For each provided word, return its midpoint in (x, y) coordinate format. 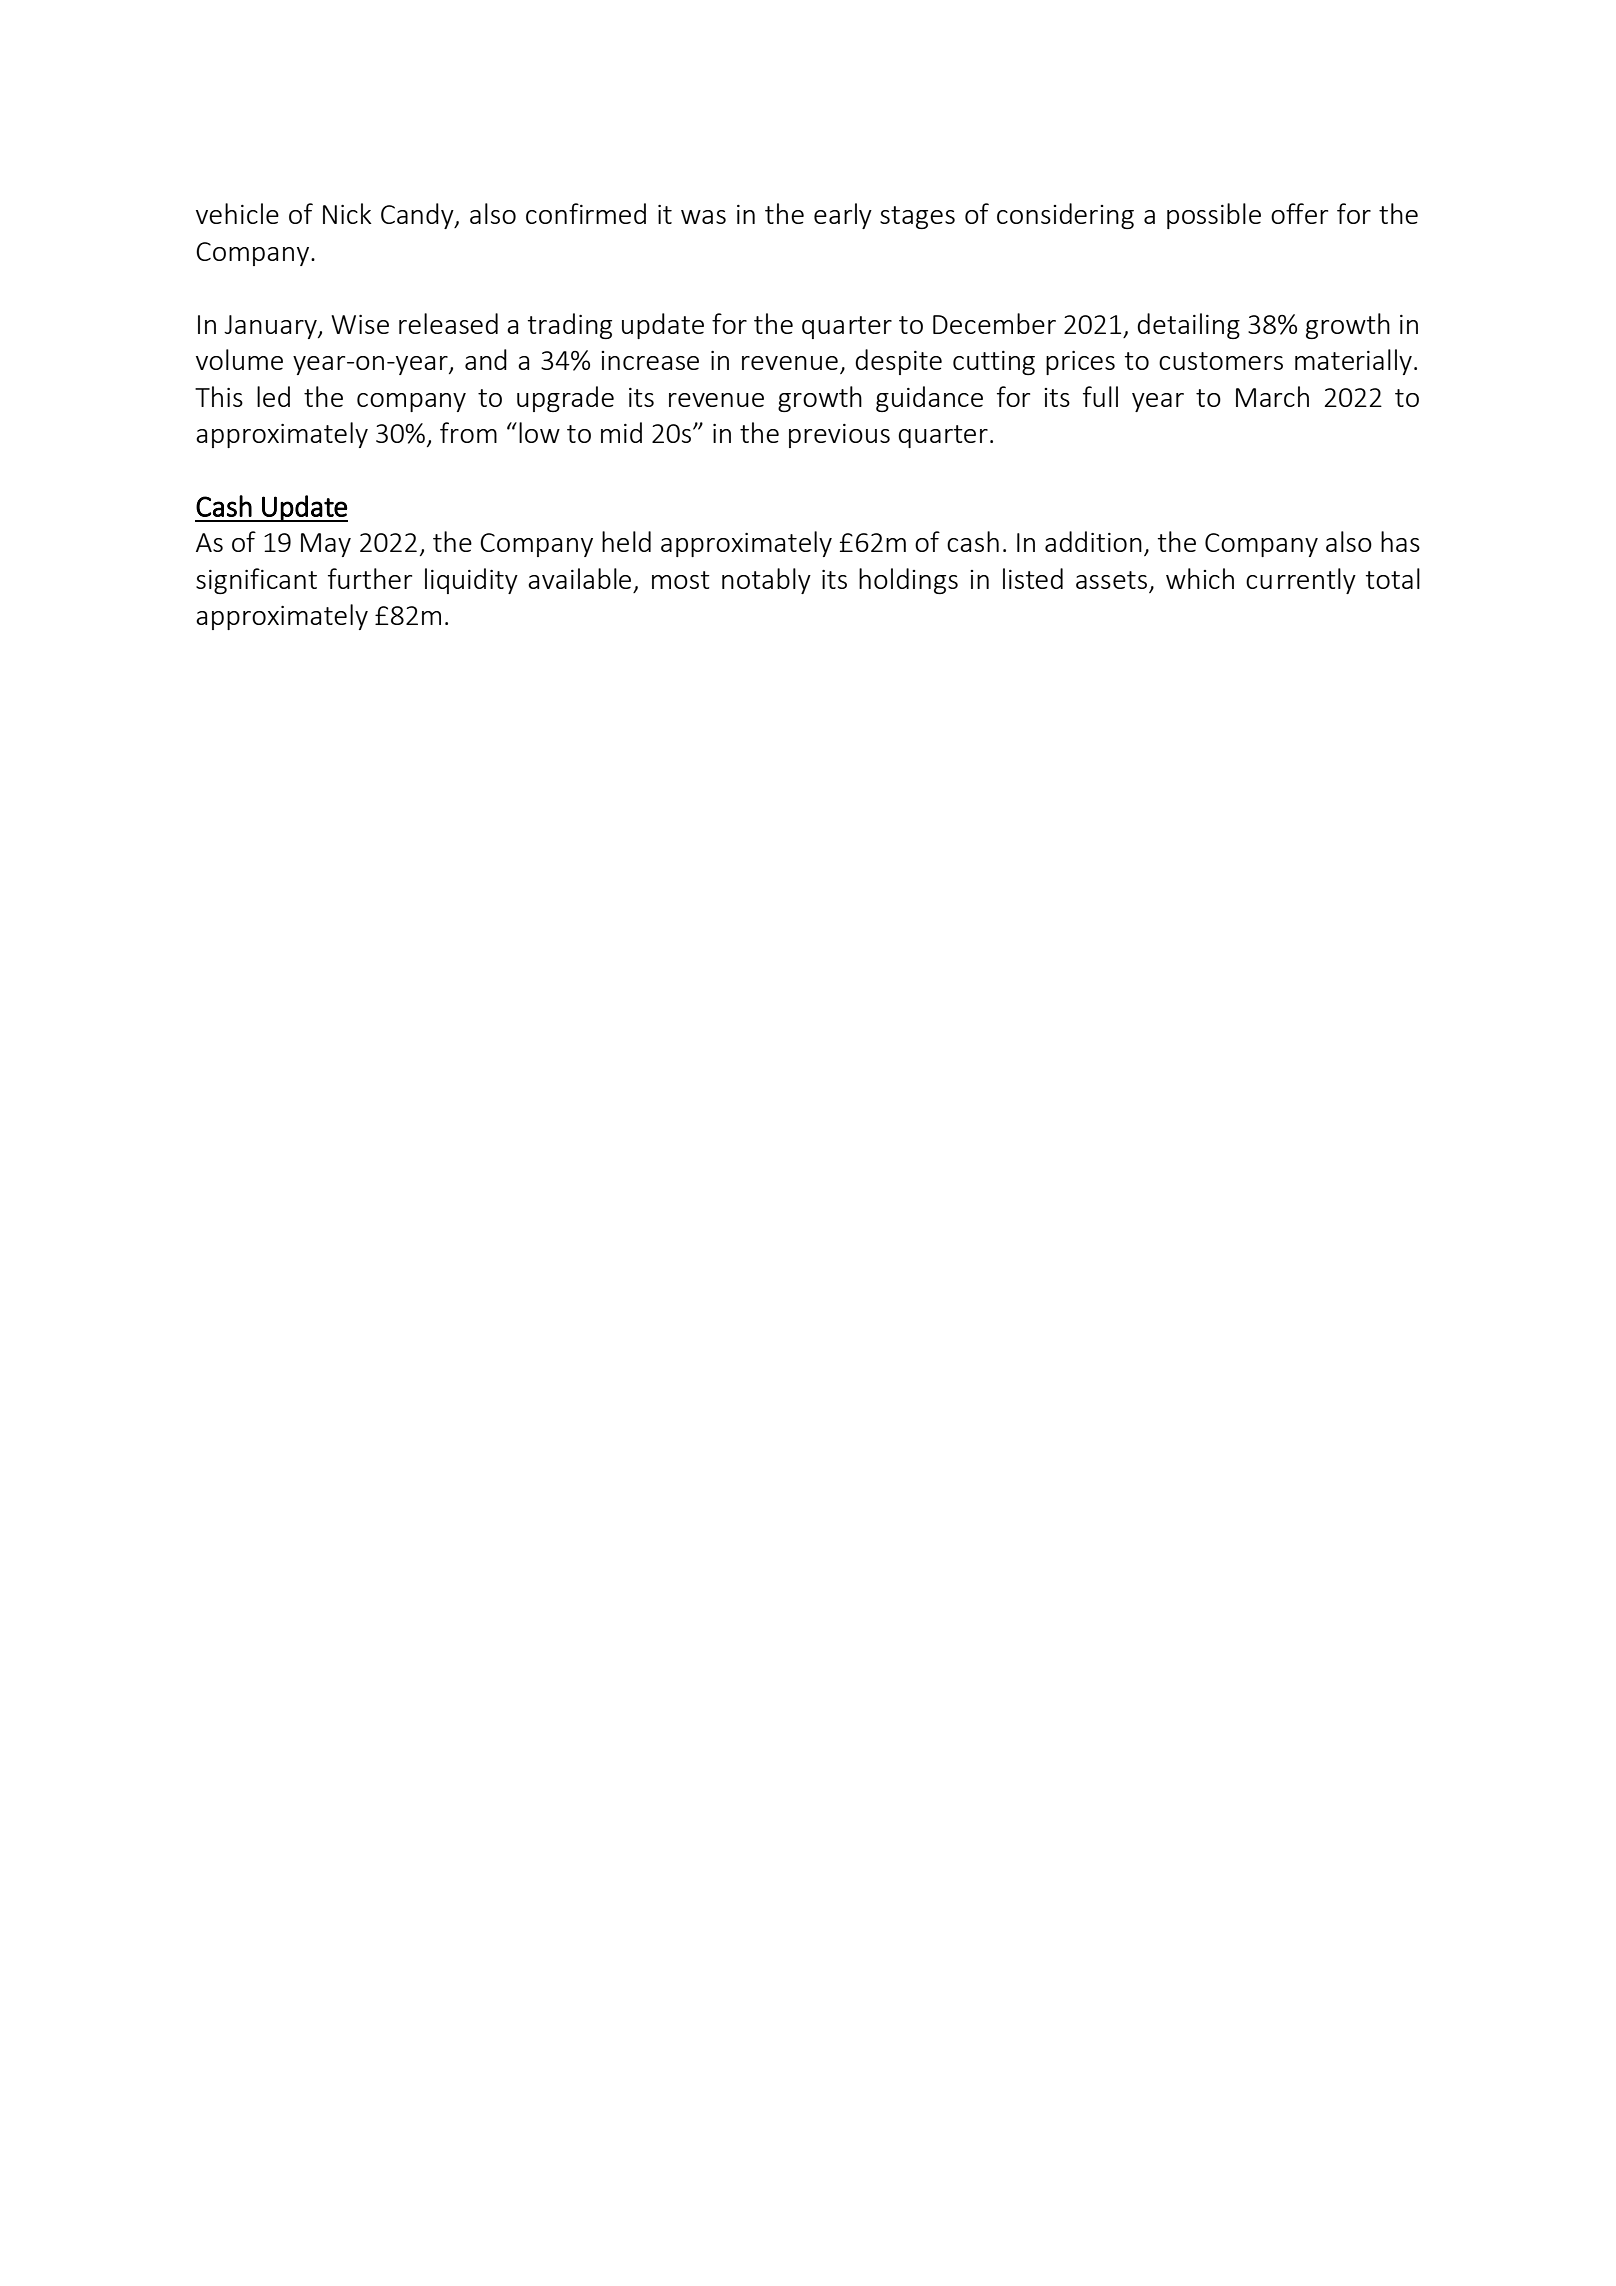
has (1400, 541)
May (326, 545)
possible (1214, 216)
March (1272, 396)
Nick (347, 213)
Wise (360, 324)
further (370, 578)
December (994, 323)
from (468, 432)
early (843, 216)
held (626, 541)
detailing (1188, 326)
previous (839, 436)
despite (898, 362)
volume (239, 359)
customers (1221, 361)
